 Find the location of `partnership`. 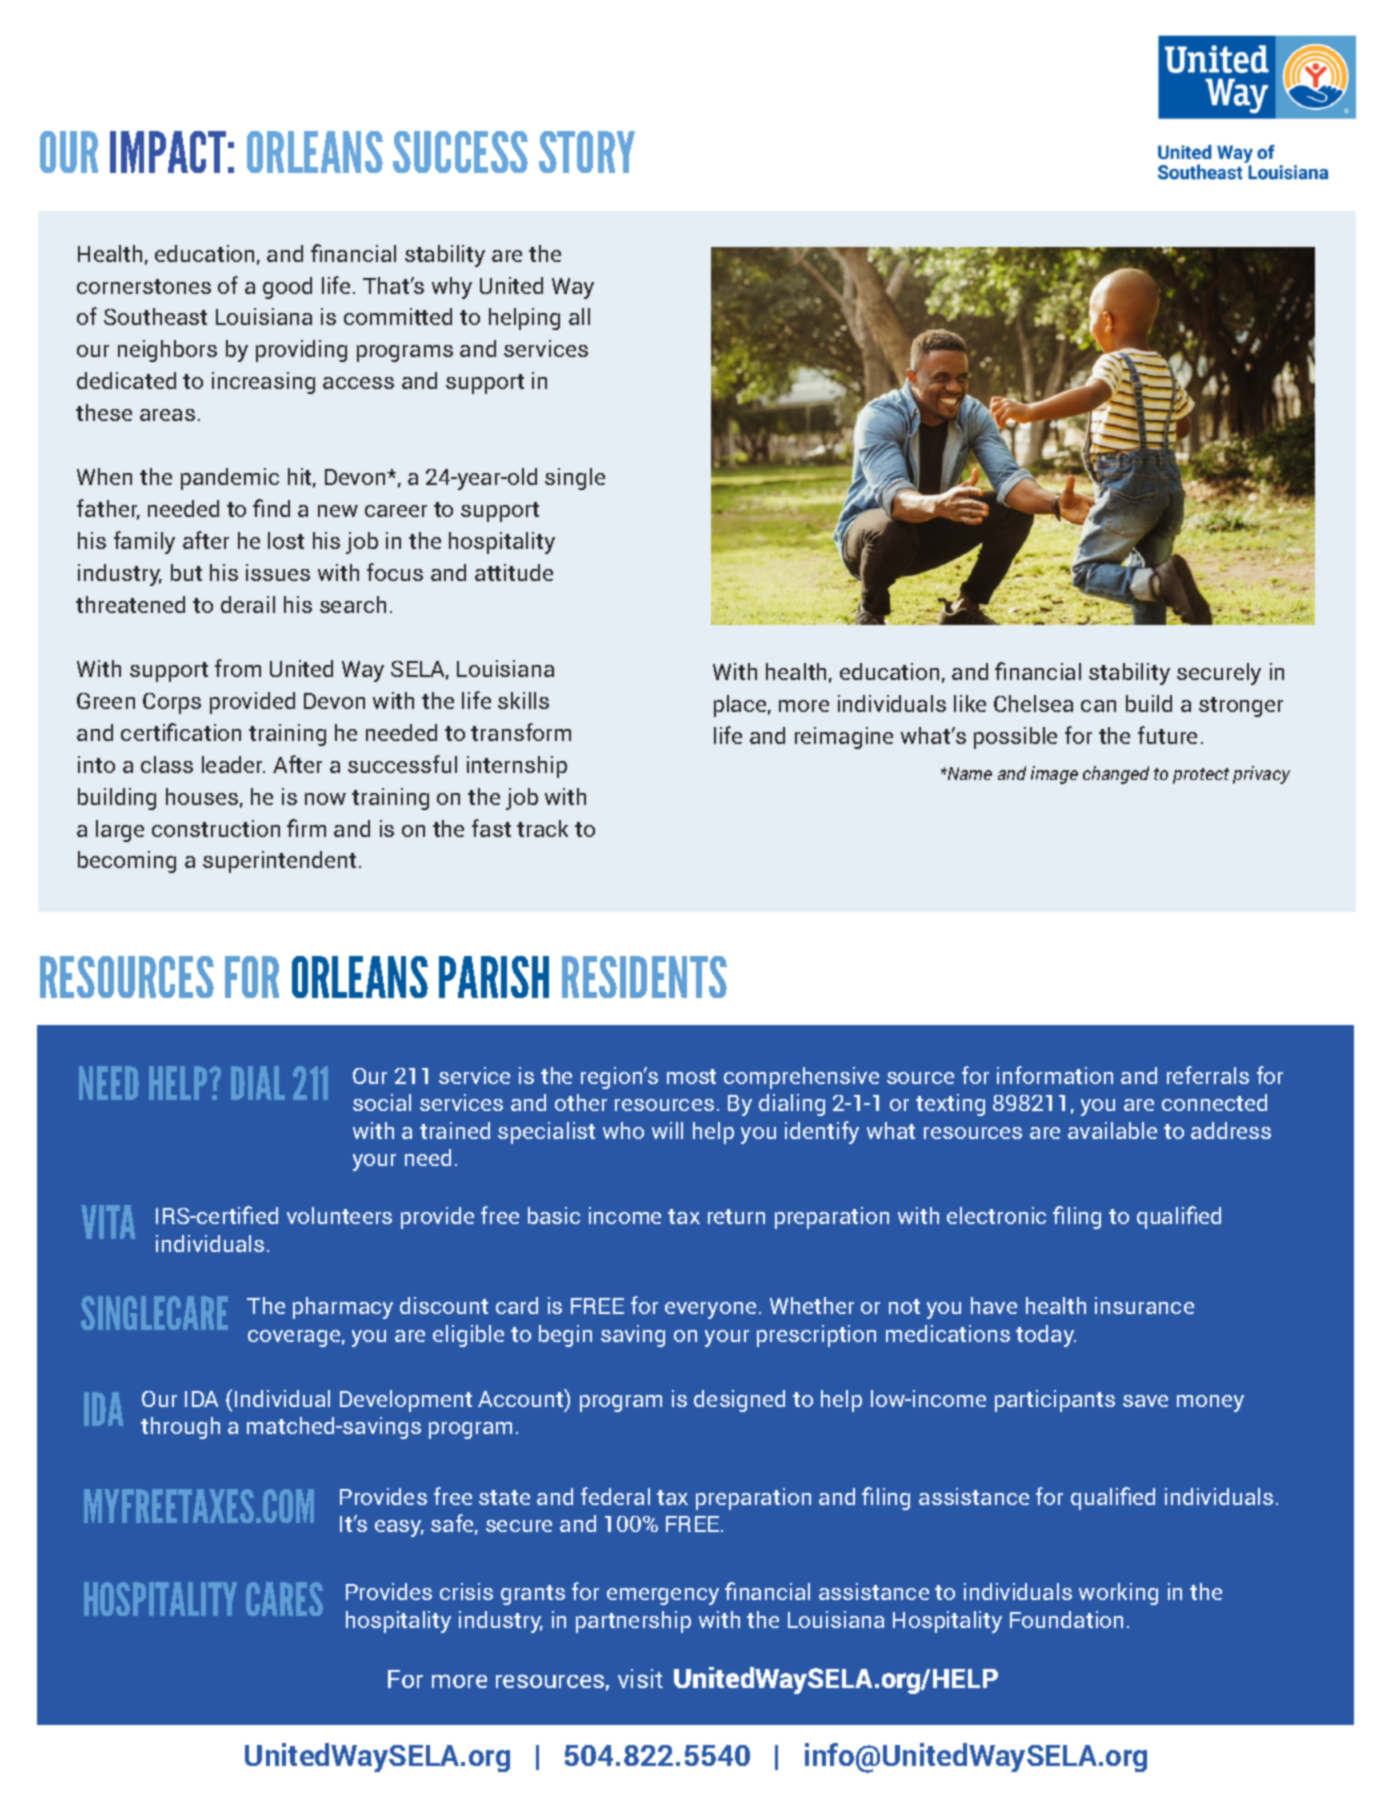

partnership is located at coordinates (633, 1622).
